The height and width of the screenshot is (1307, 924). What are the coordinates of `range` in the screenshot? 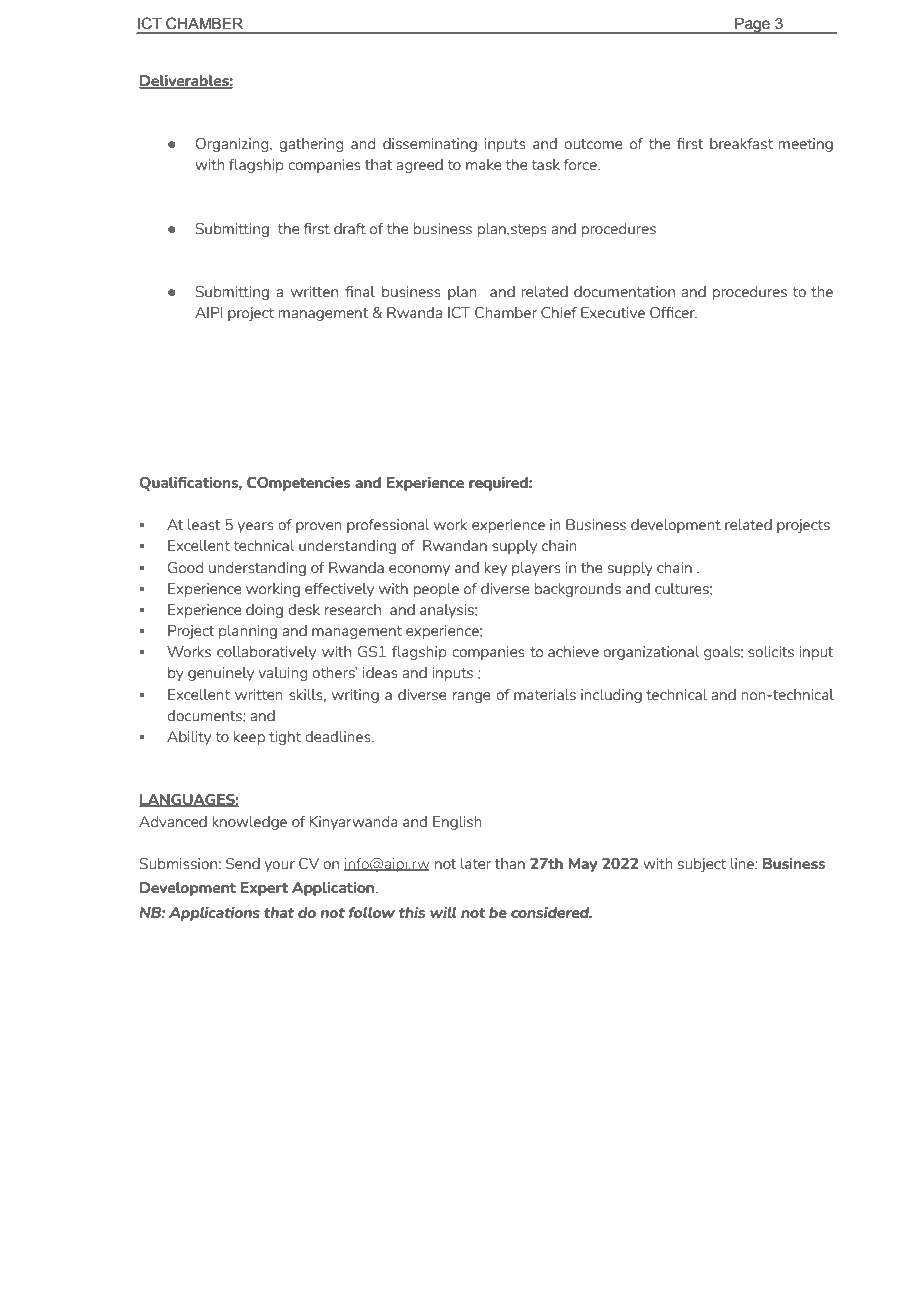 It's located at (472, 697).
